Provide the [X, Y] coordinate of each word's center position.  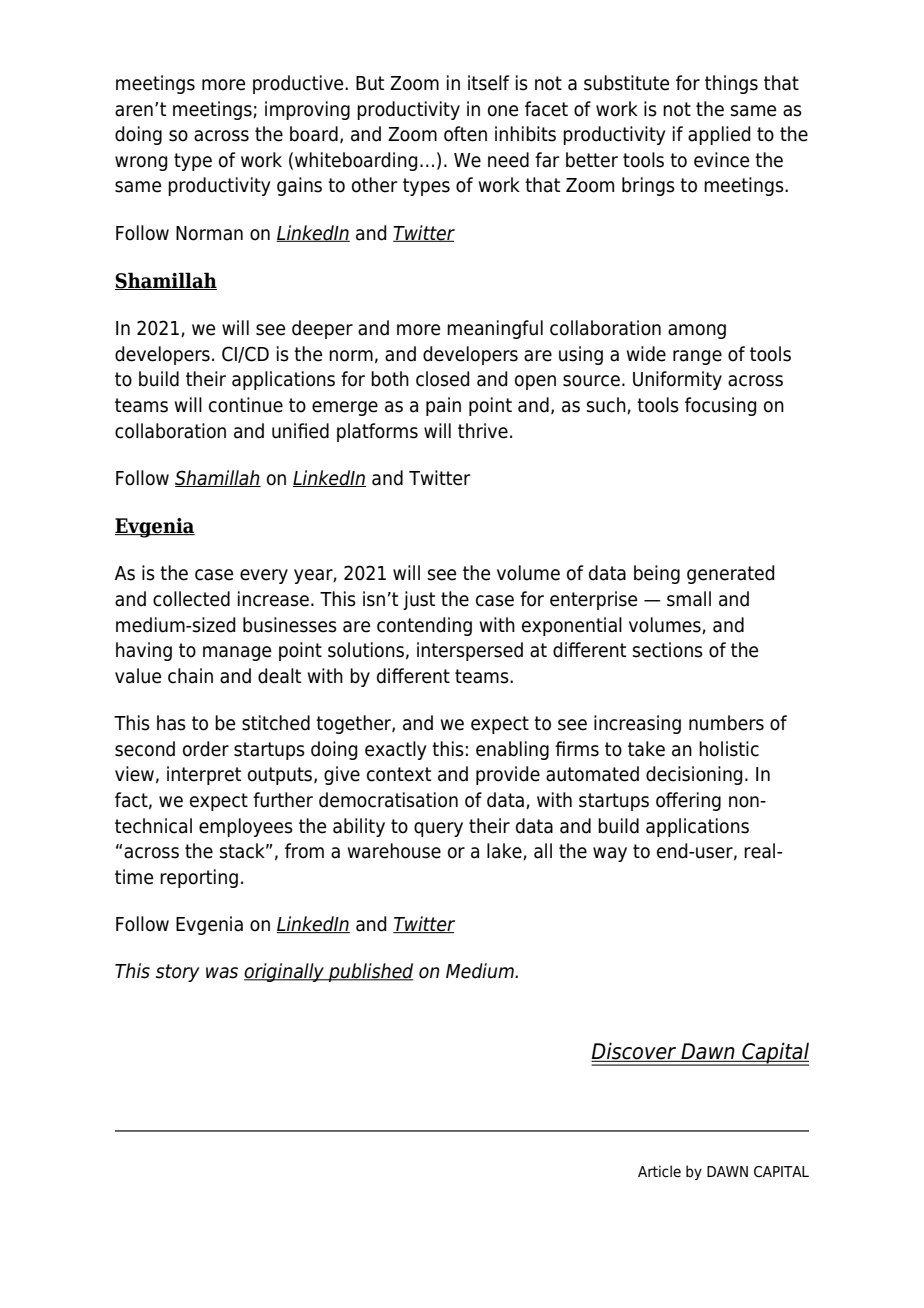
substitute [626, 83]
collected [191, 599]
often [465, 134]
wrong [141, 163]
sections [668, 650]
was [222, 973]
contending [424, 626]
